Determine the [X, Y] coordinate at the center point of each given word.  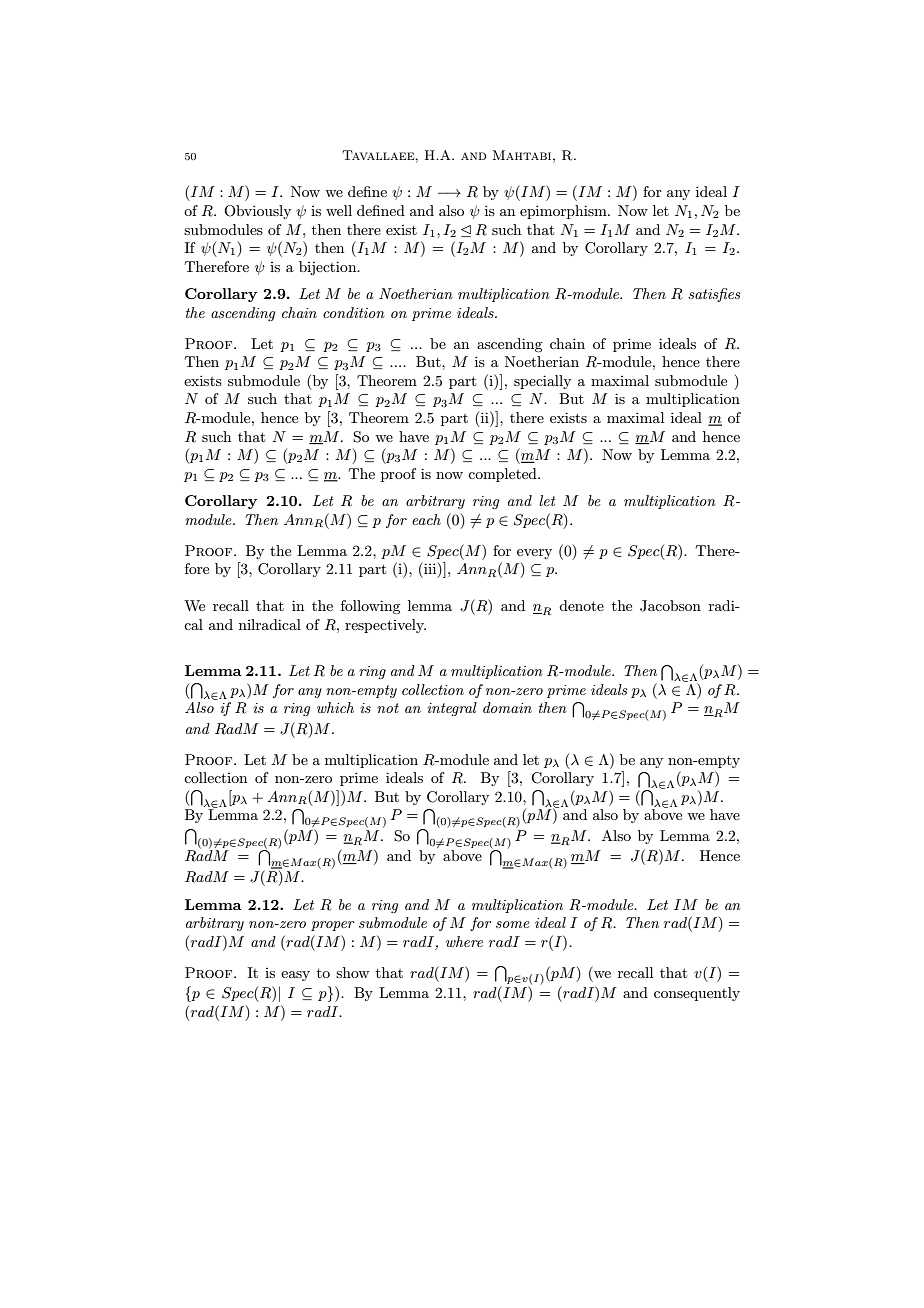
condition [354, 312]
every [534, 554]
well [339, 210]
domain [507, 707]
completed [503, 475]
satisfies [714, 295]
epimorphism [564, 212]
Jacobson [670, 606]
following [370, 607]
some [513, 924]
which [335, 707]
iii [430, 569]
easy [295, 976]
